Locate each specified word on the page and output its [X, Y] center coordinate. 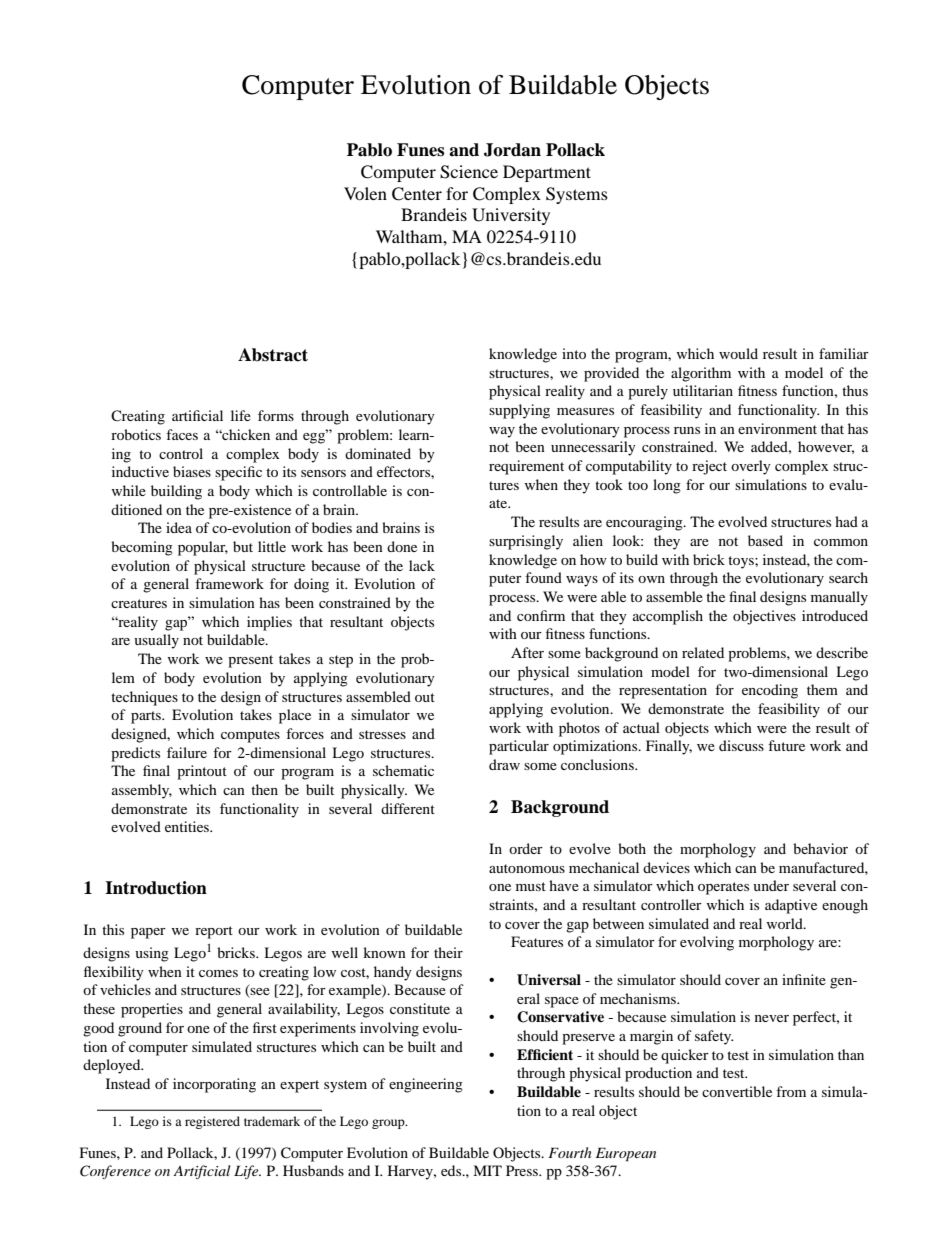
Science [469, 172]
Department [547, 173]
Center [417, 194]
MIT [487, 1170]
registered [212, 1122]
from [791, 1091]
